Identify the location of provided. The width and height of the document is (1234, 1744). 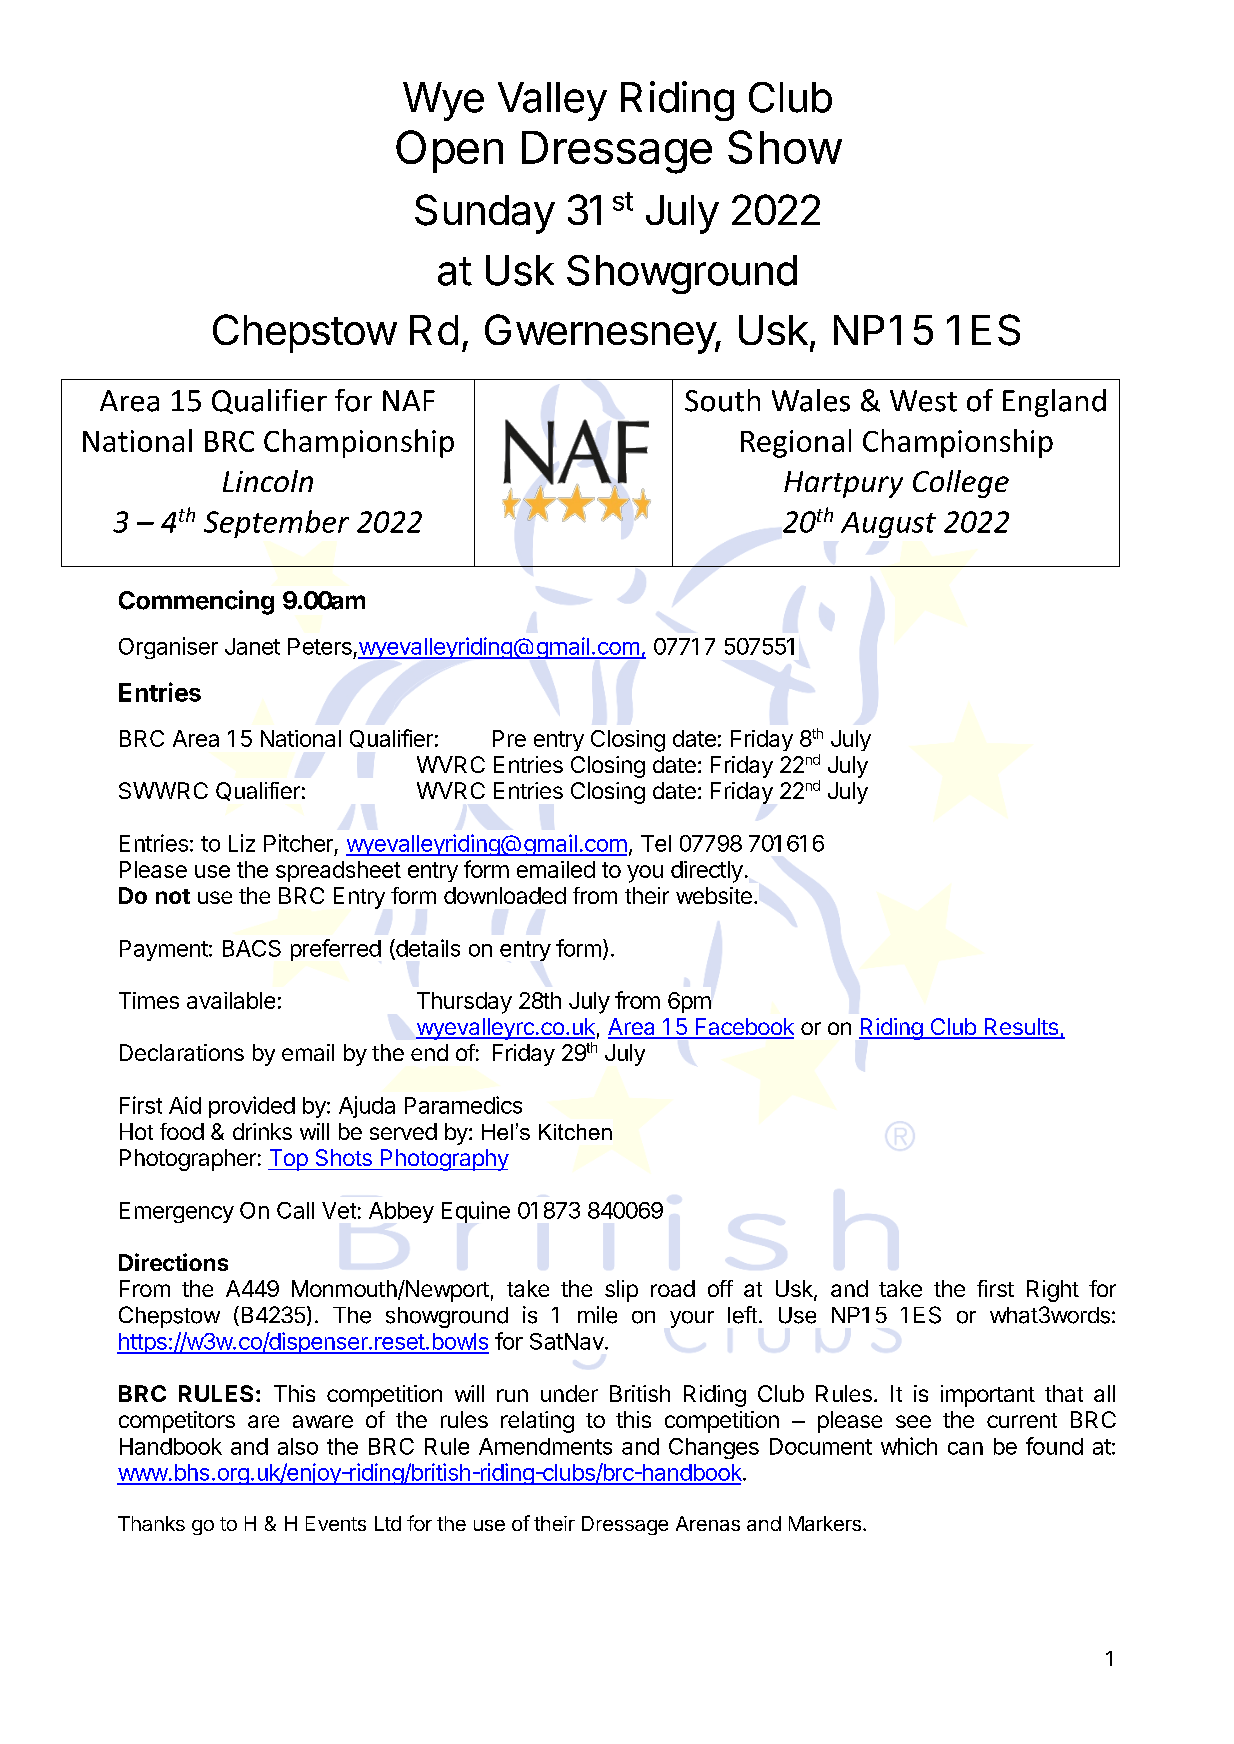
(252, 1107).
